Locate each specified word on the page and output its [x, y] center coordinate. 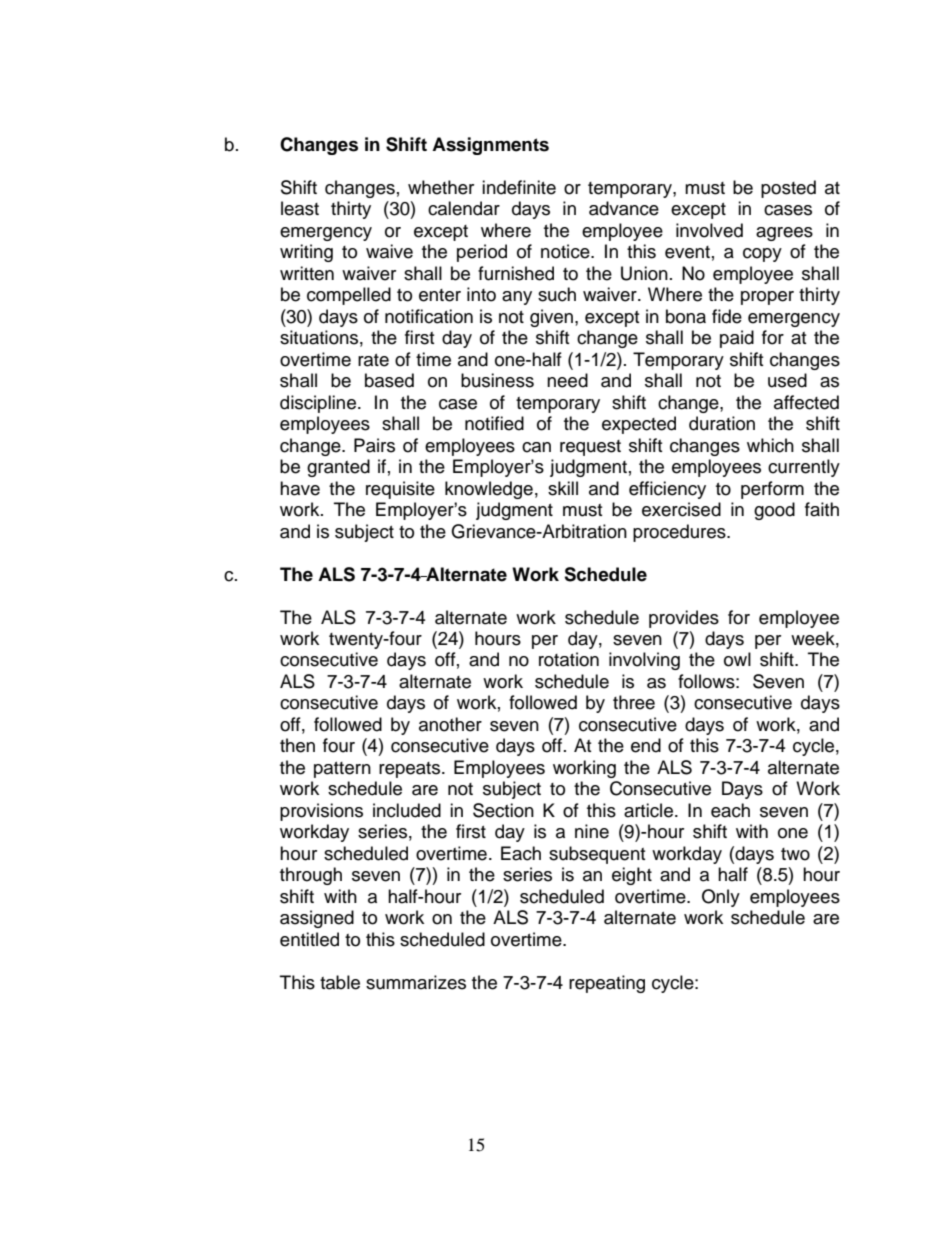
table [340, 982]
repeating [607, 984]
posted [788, 189]
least [300, 208]
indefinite [519, 187]
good [774, 511]
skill [563, 488]
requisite [400, 490]
